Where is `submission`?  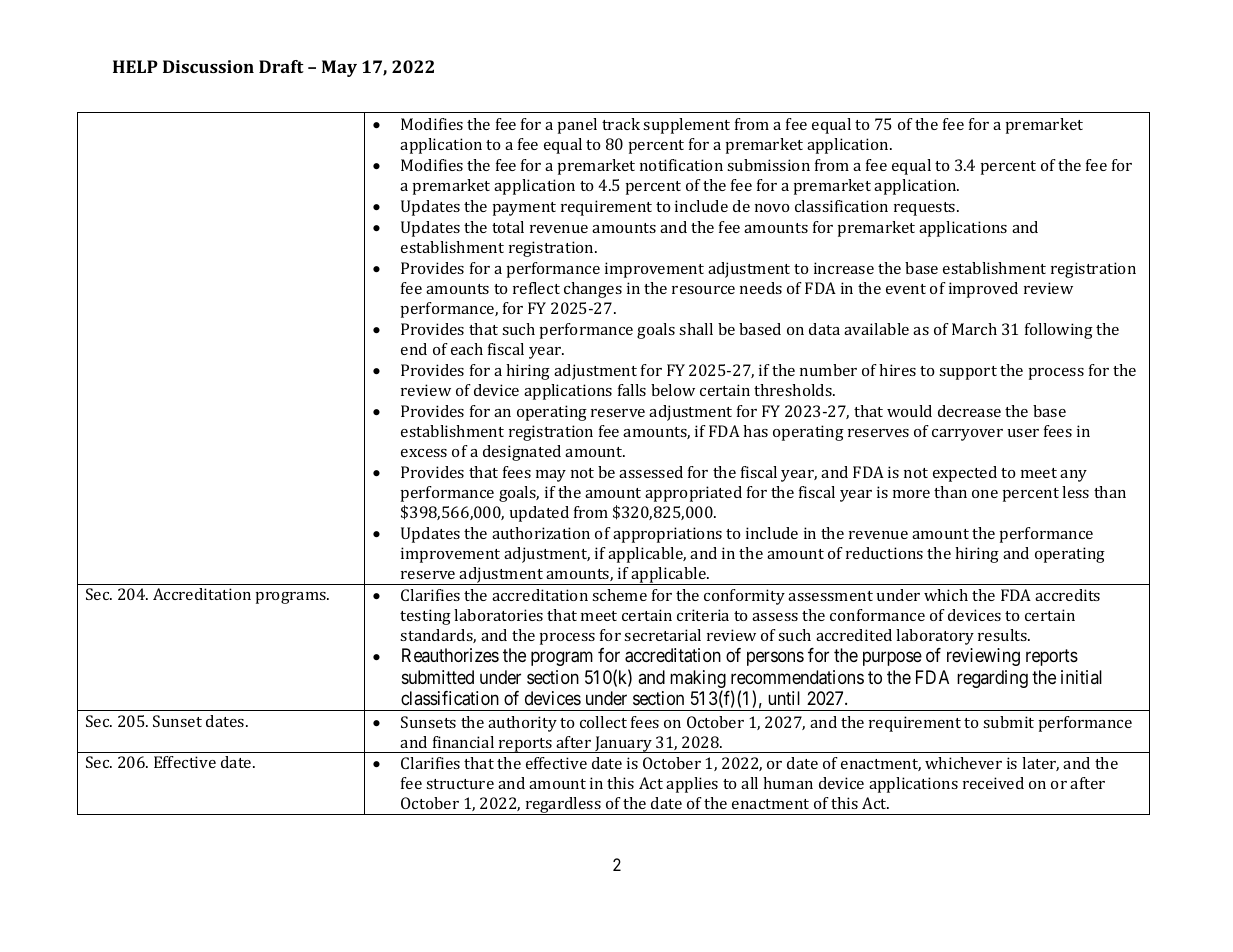
submission is located at coordinates (768, 165).
